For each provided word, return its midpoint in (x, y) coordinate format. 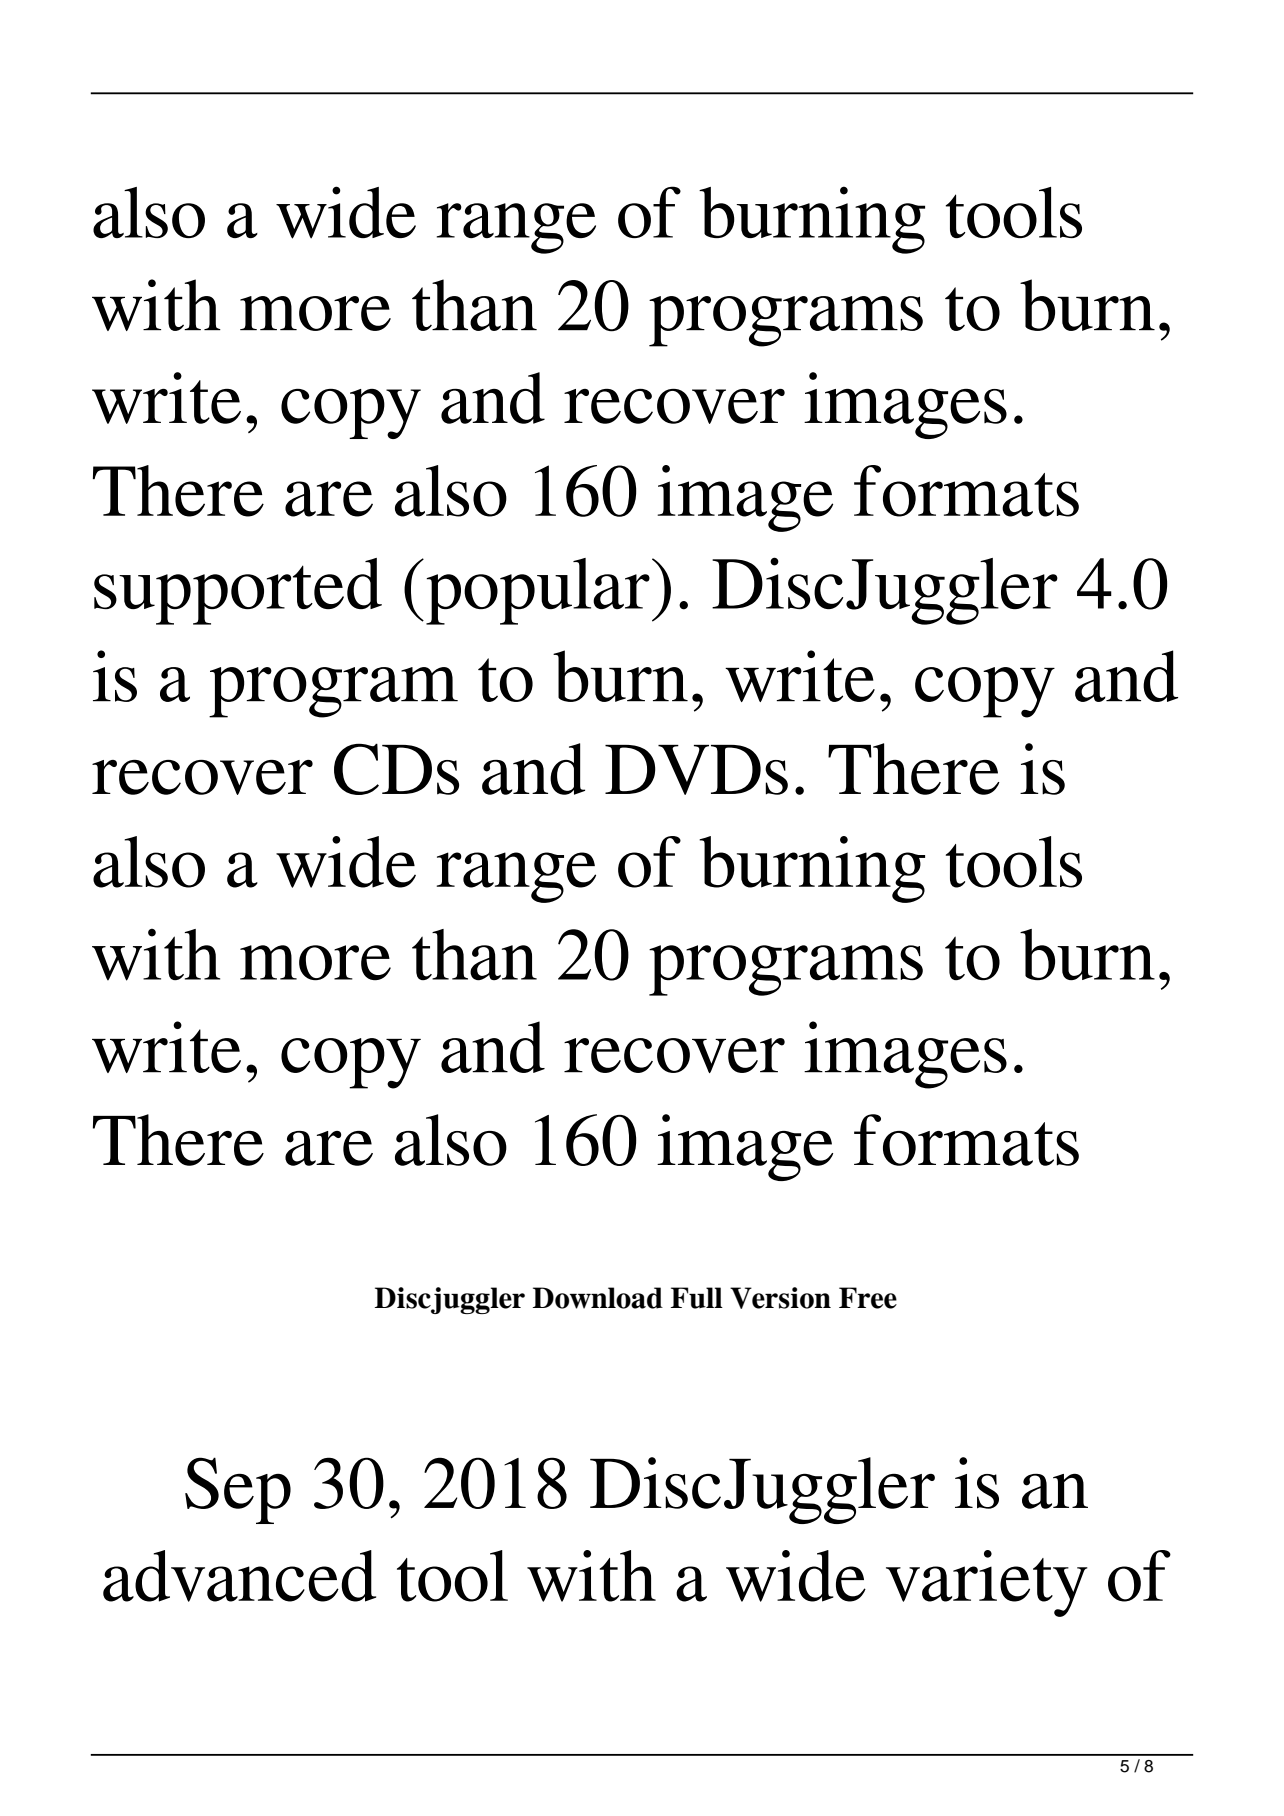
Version (780, 1298)
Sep (238, 1490)
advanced (239, 1576)
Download (598, 1298)
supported (238, 591)
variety (987, 1583)
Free (868, 1298)
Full (697, 1298)
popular (538, 591)
